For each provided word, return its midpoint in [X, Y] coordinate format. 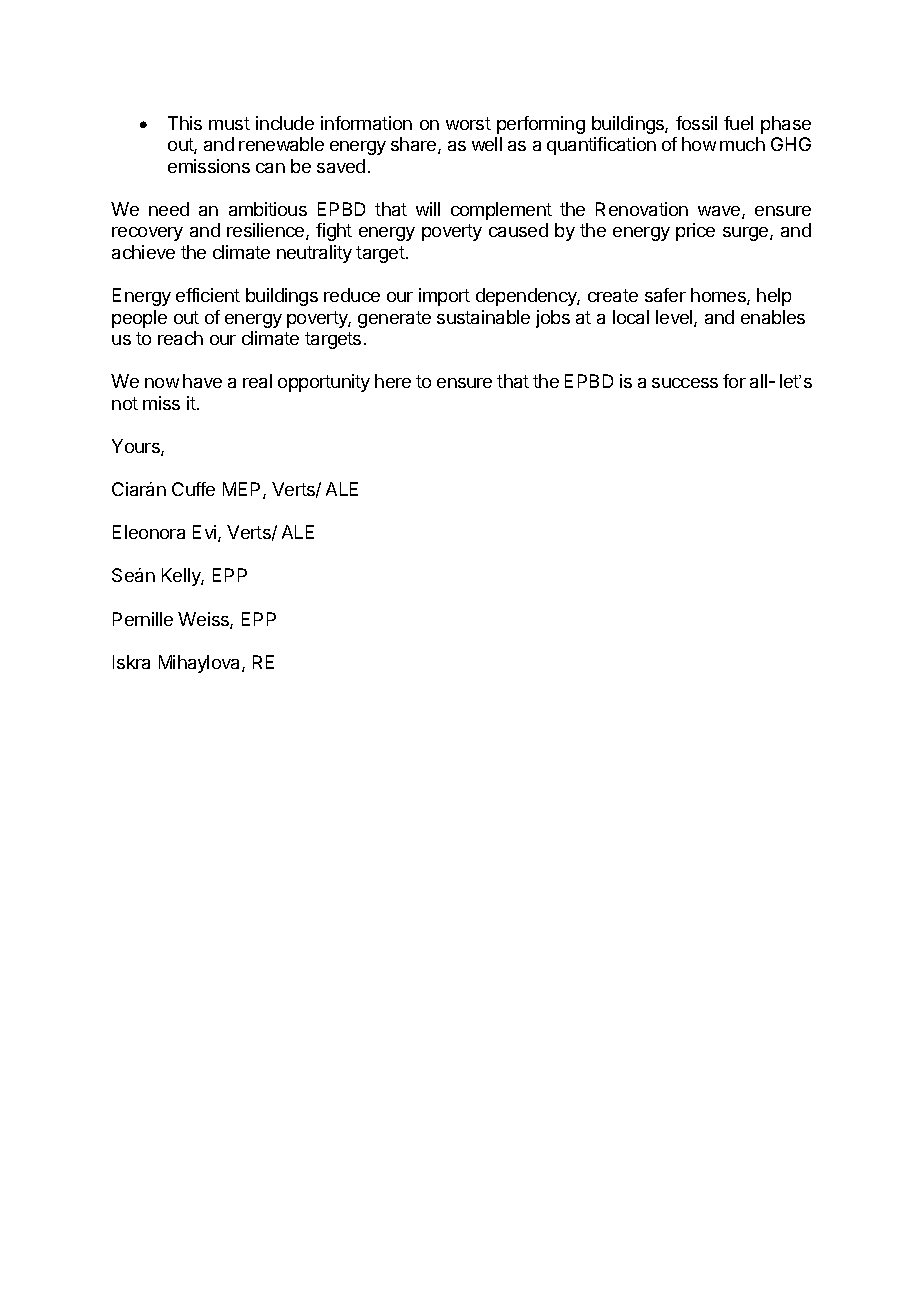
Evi [206, 533]
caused [518, 230]
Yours [137, 447]
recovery [147, 234]
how [699, 144]
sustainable [483, 317]
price [695, 232]
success [685, 383]
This [185, 123]
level [675, 318]
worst [468, 123]
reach [180, 338]
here [393, 381]
